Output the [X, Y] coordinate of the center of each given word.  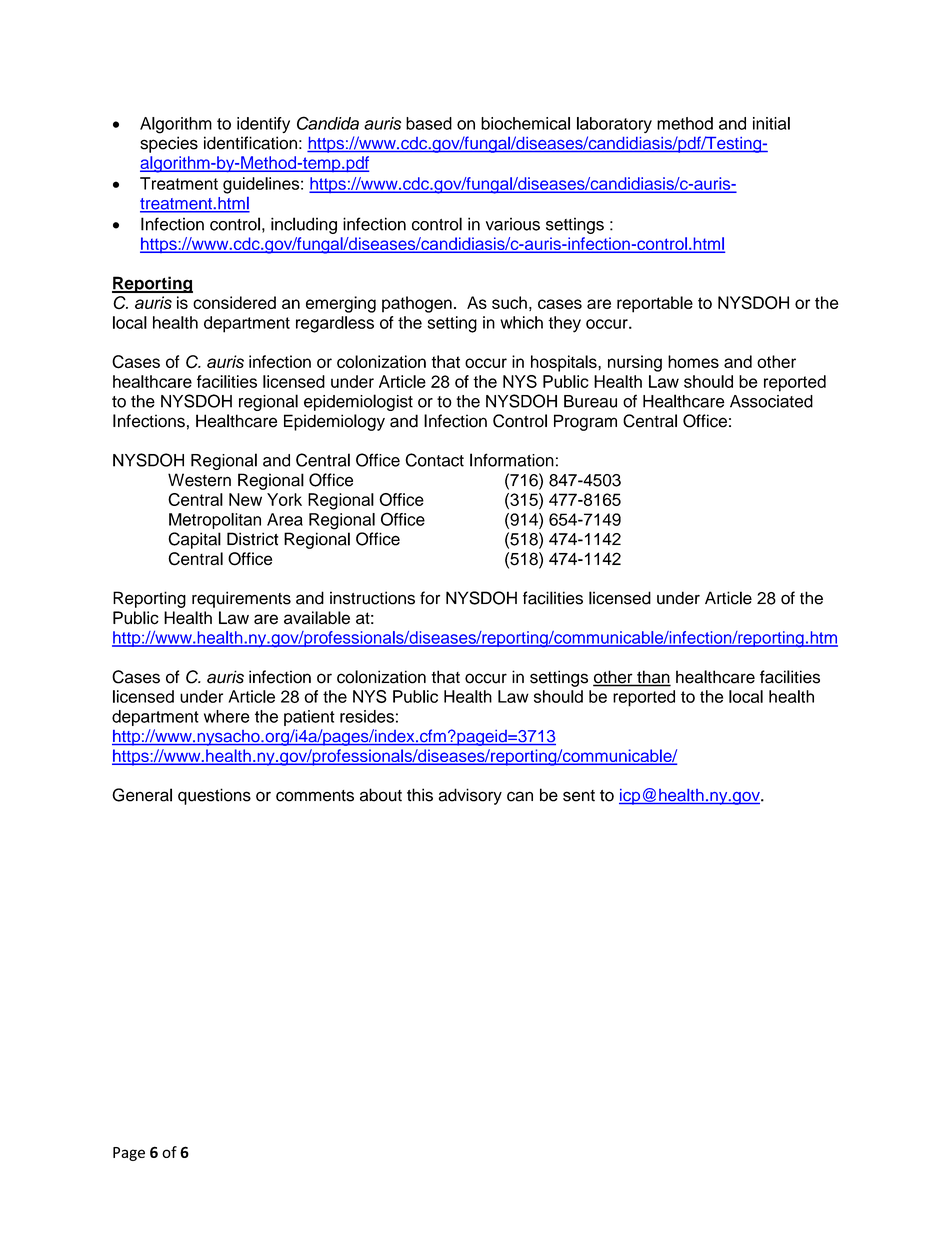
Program [585, 422]
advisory [470, 796]
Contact [434, 460]
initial [771, 123]
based [429, 123]
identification [250, 143]
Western [199, 480]
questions [214, 796]
